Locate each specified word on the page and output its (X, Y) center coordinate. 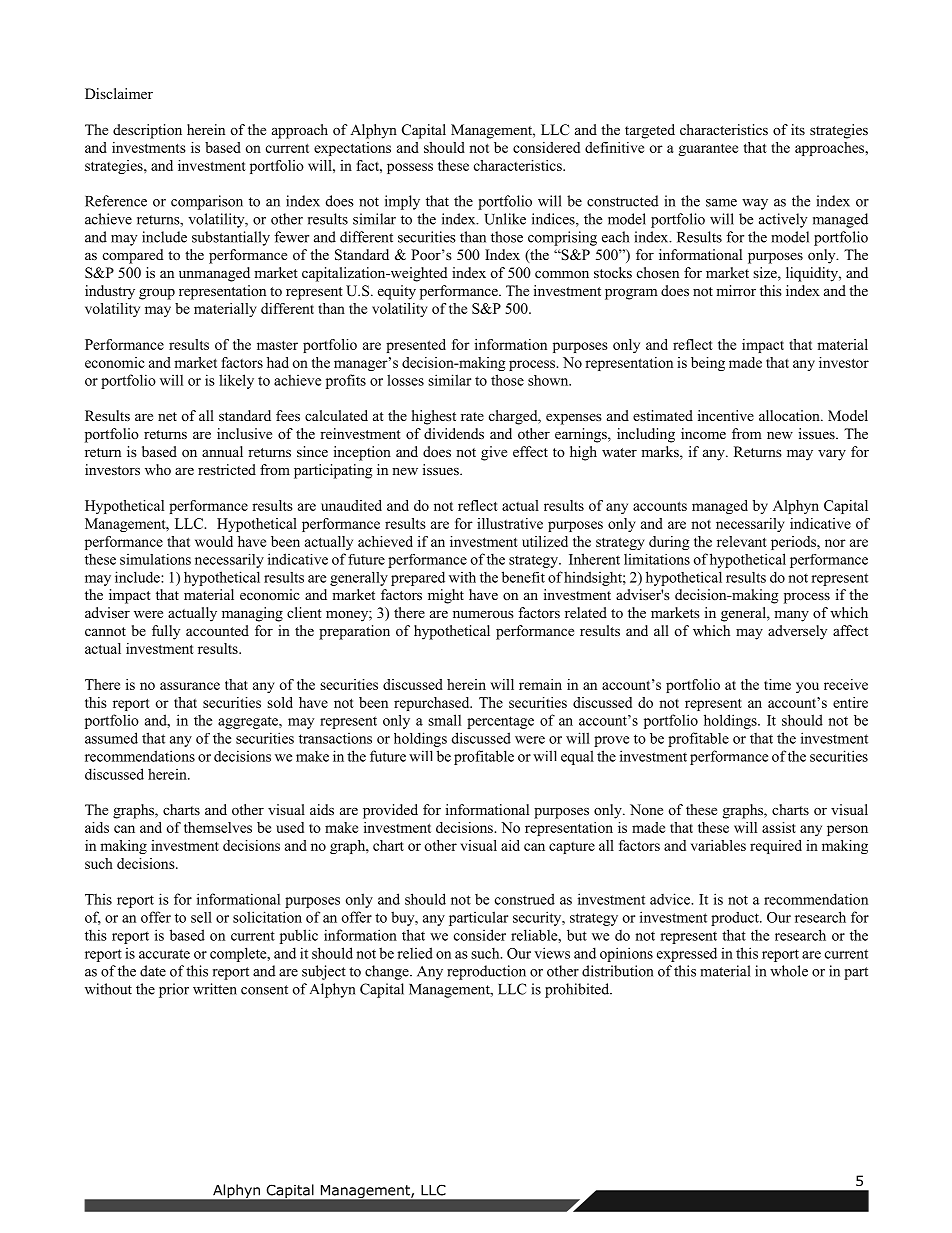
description (147, 131)
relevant (742, 541)
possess (410, 168)
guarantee (708, 150)
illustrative (510, 523)
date (153, 971)
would (214, 541)
